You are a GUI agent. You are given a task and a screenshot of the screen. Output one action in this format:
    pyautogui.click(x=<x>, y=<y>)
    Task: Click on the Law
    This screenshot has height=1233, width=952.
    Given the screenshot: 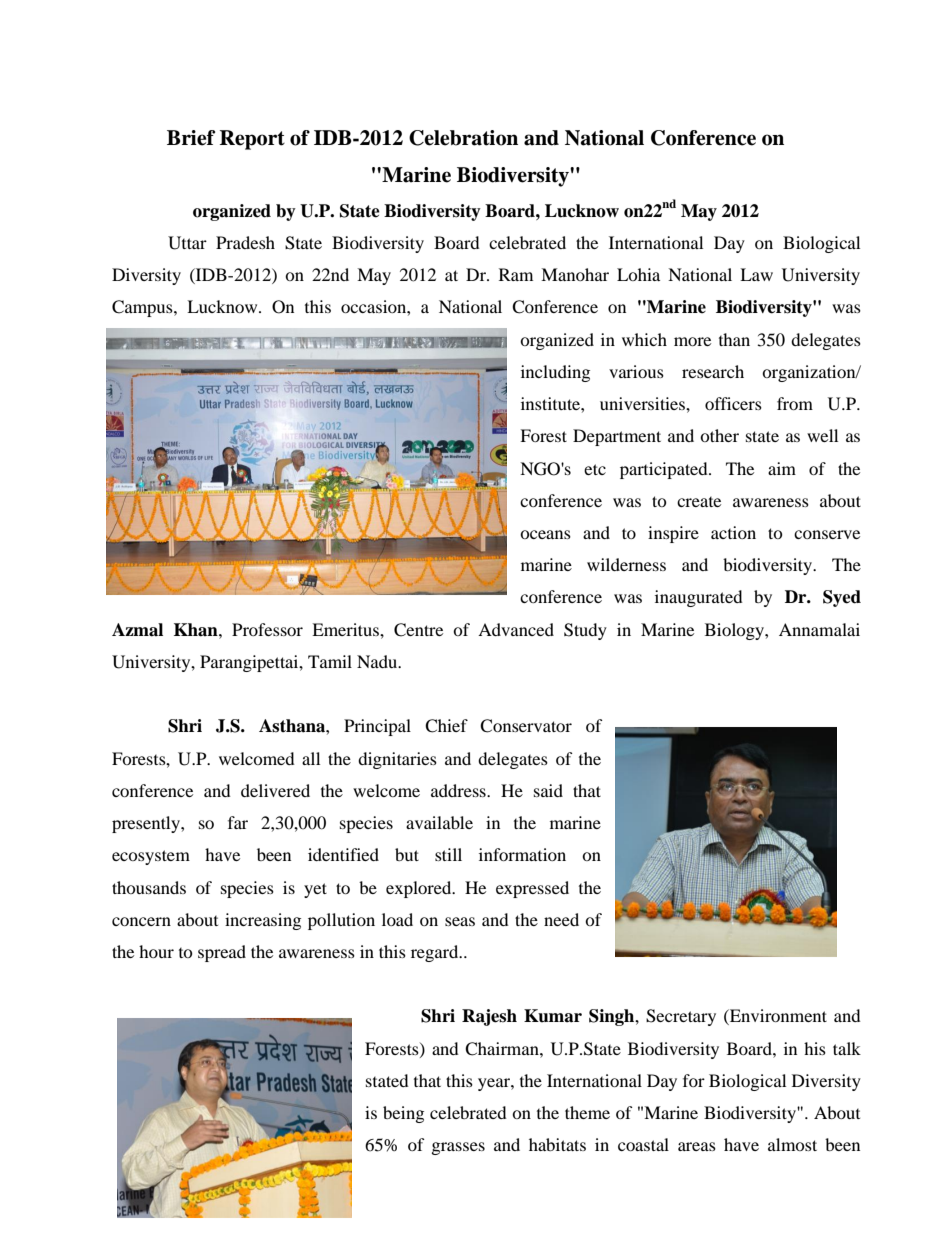 What is the action you would take?
    pyautogui.click(x=756, y=274)
